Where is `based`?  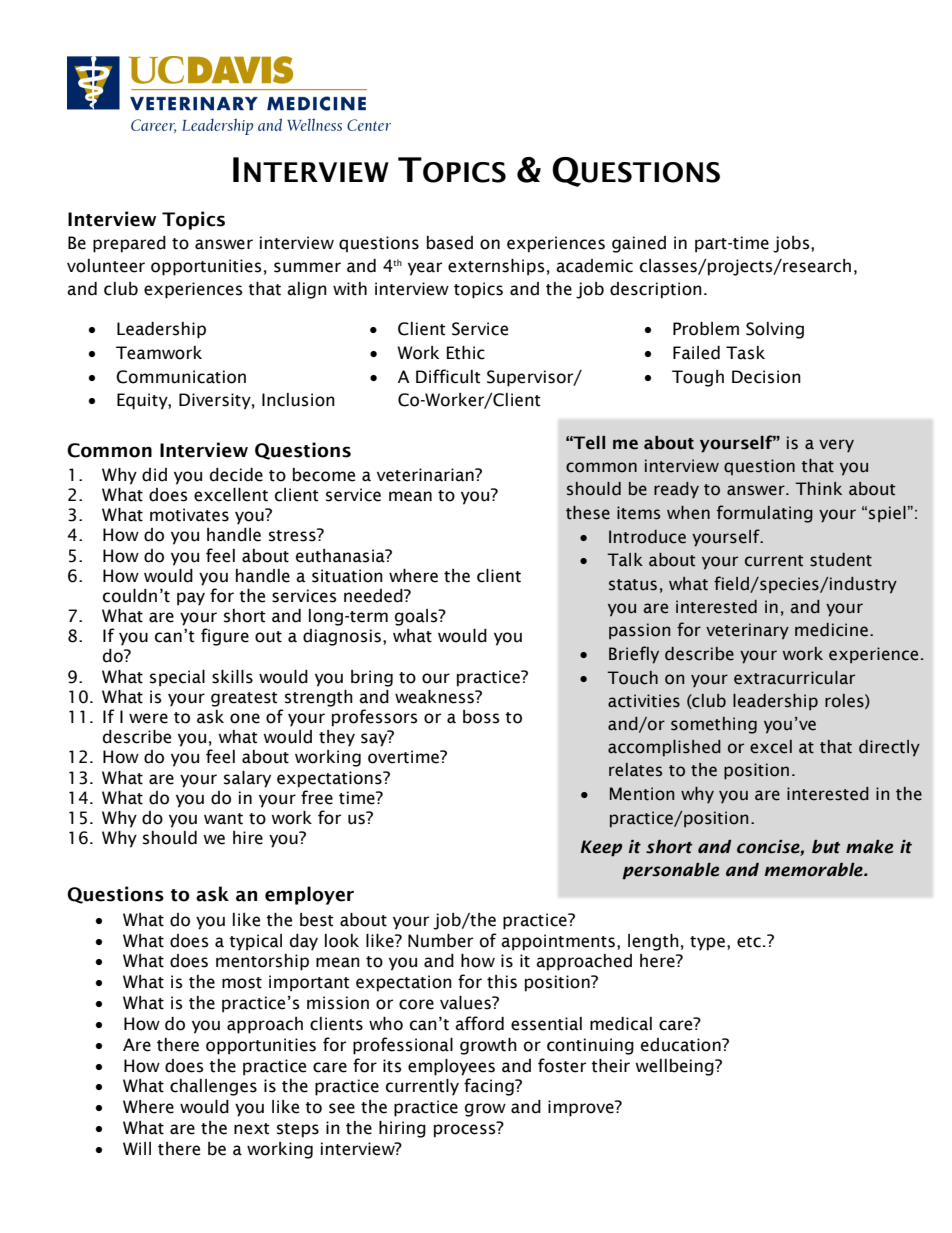
based is located at coordinates (450, 243).
